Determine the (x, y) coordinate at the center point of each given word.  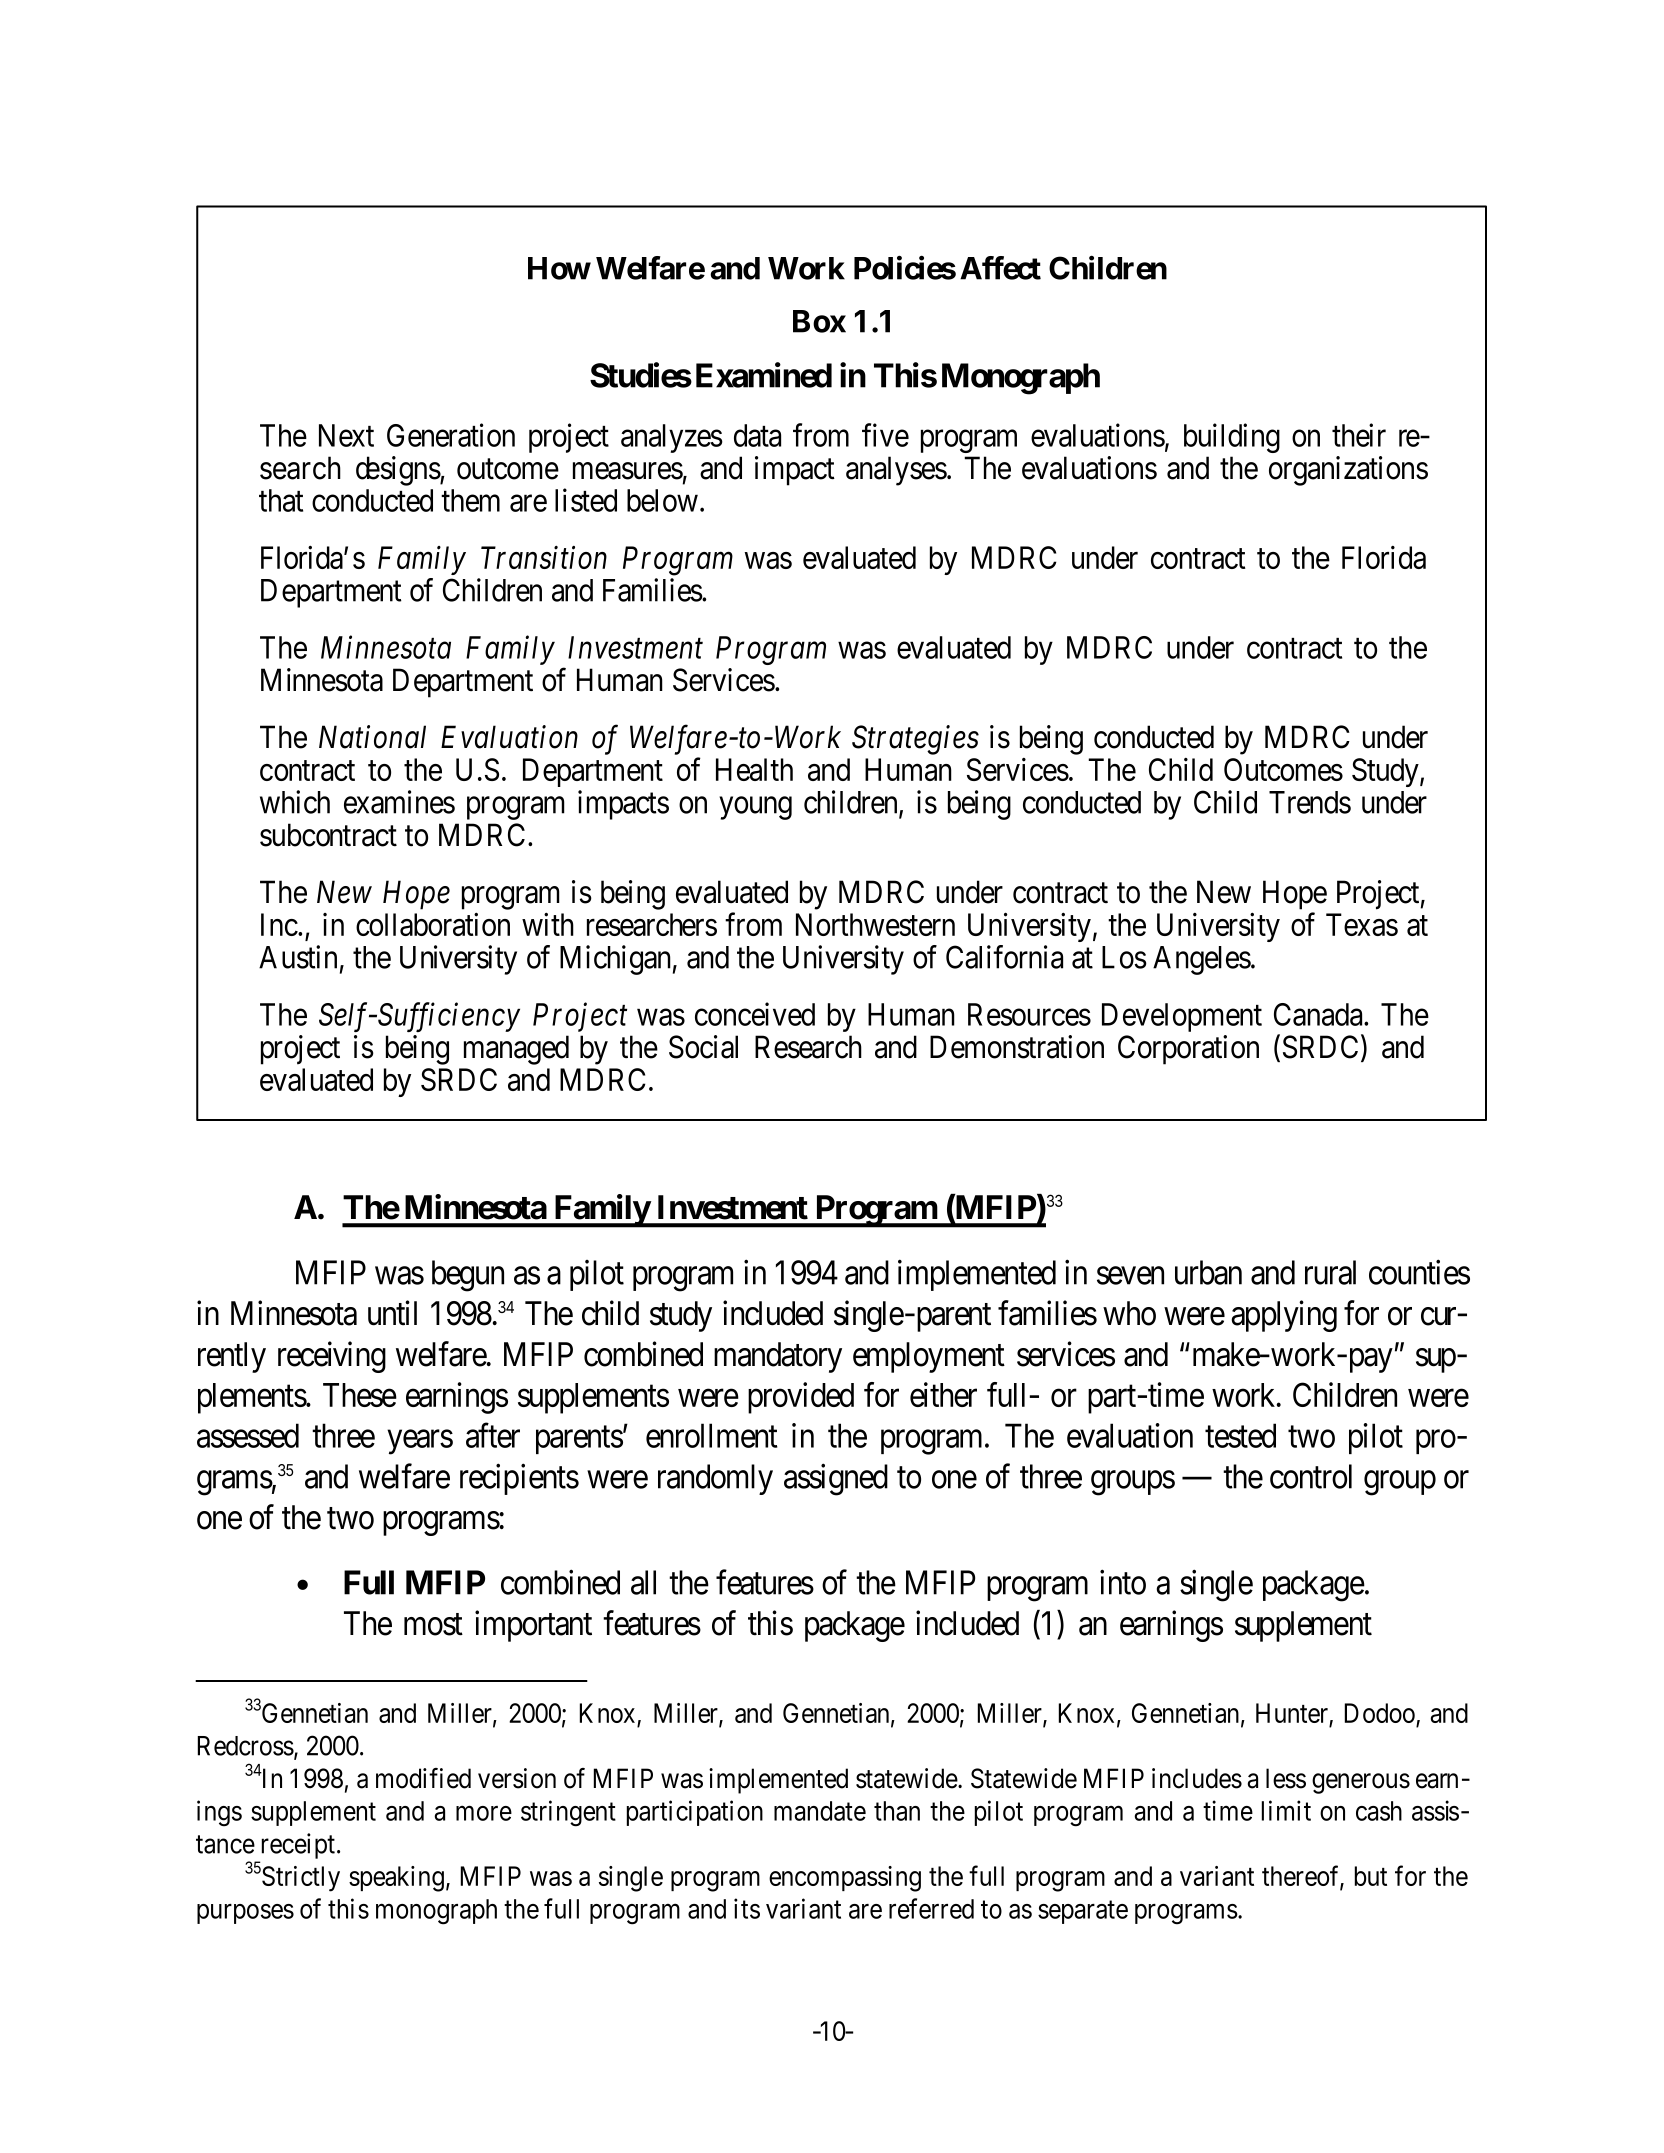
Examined (764, 375)
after (493, 1435)
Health (754, 769)
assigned (836, 1480)
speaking (396, 1879)
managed (516, 1050)
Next (346, 435)
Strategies (915, 740)
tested (1240, 1435)
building (1232, 438)
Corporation (1188, 1050)
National (372, 737)
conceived (755, 1014)
